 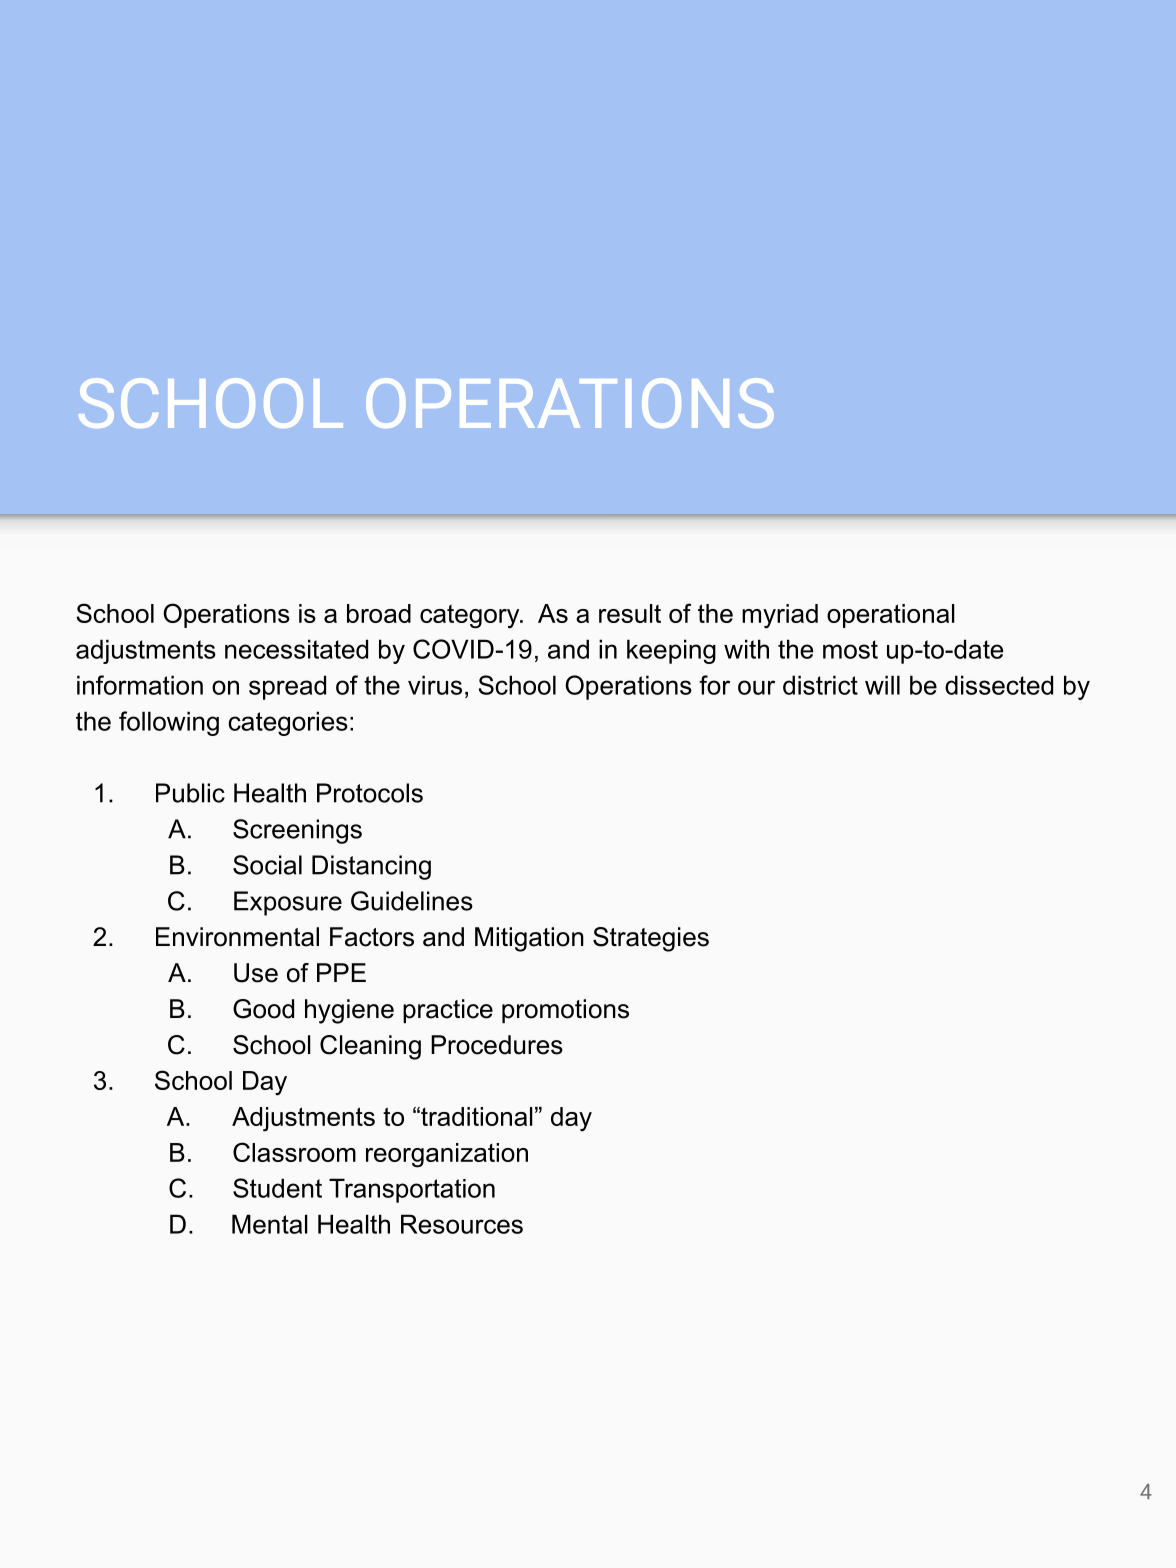 What do you see at coordinates (462, 1224) in the screenshot?
I see `Resources` at bounding box center [462, 1224].
